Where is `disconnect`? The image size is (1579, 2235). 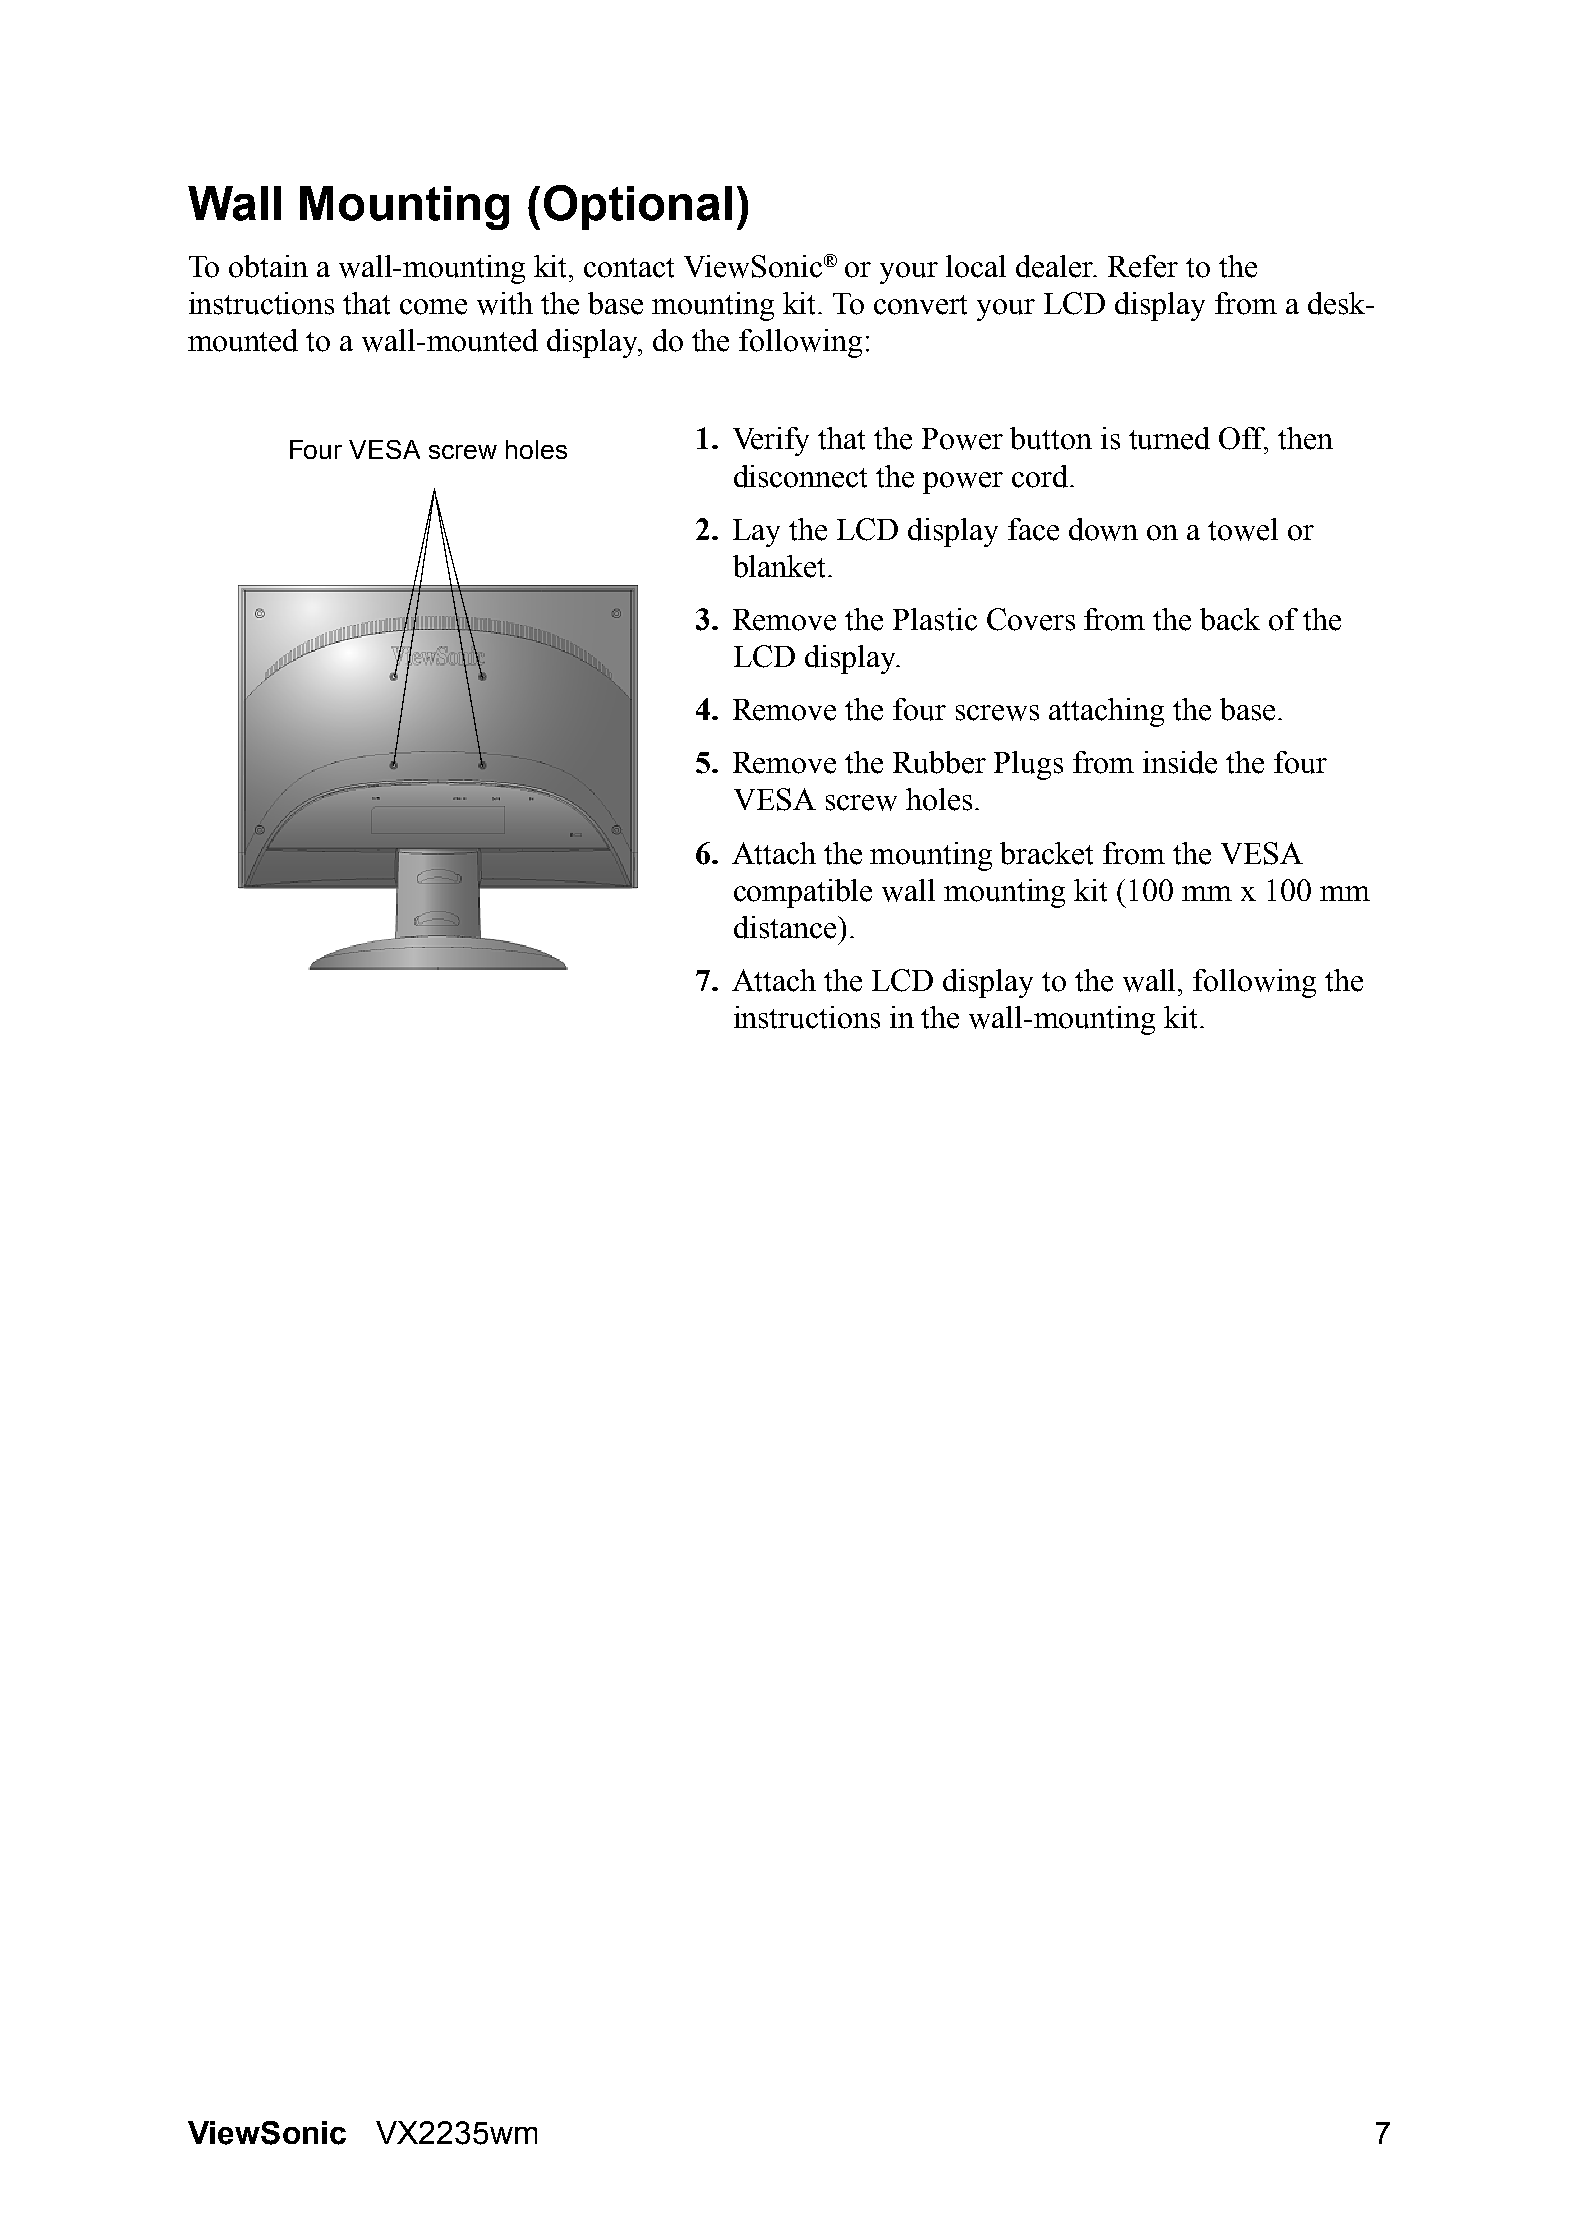 disconnect is located at coordinates (800, 476).
